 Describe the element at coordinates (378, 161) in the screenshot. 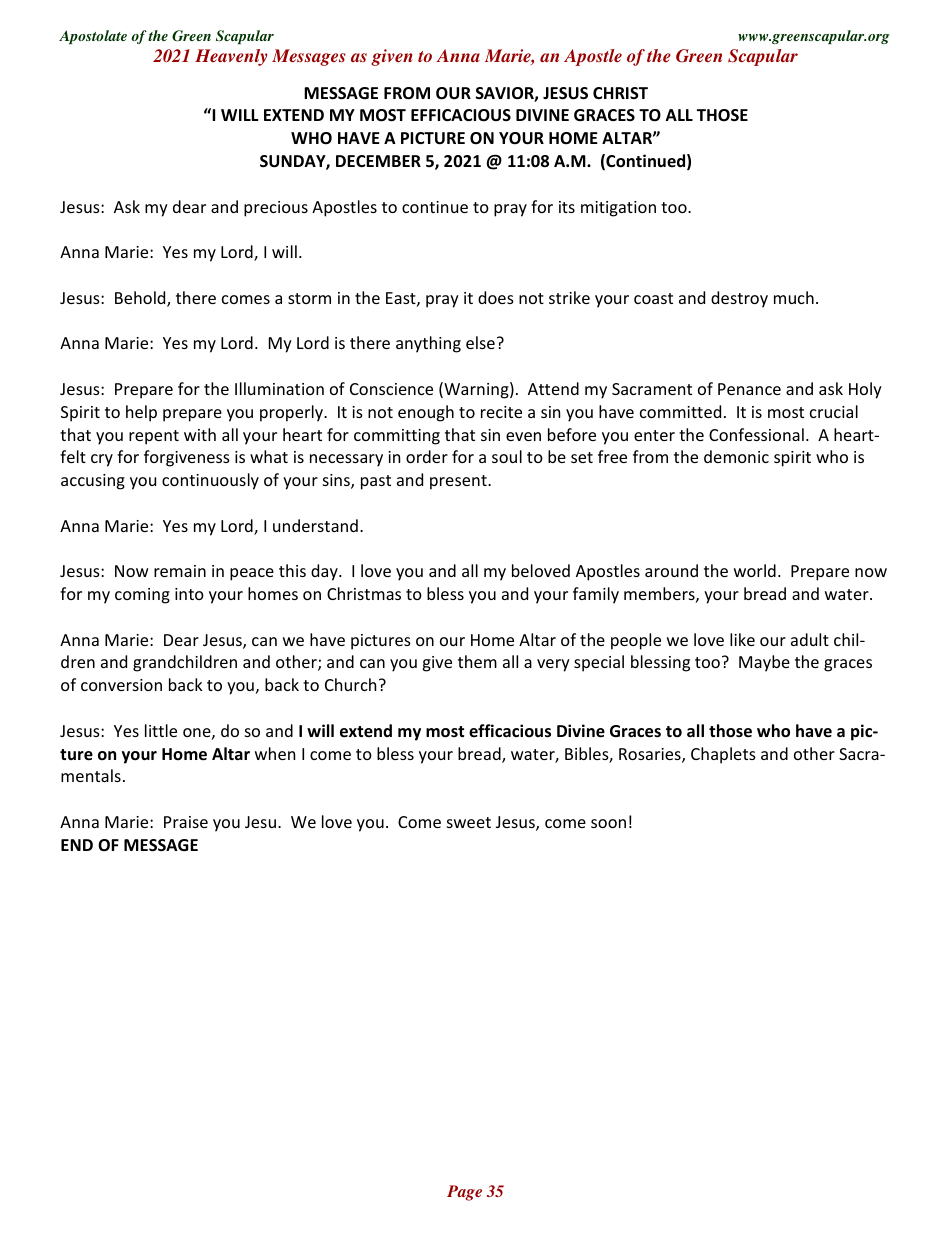

I see `DECEMBER` at that location.
